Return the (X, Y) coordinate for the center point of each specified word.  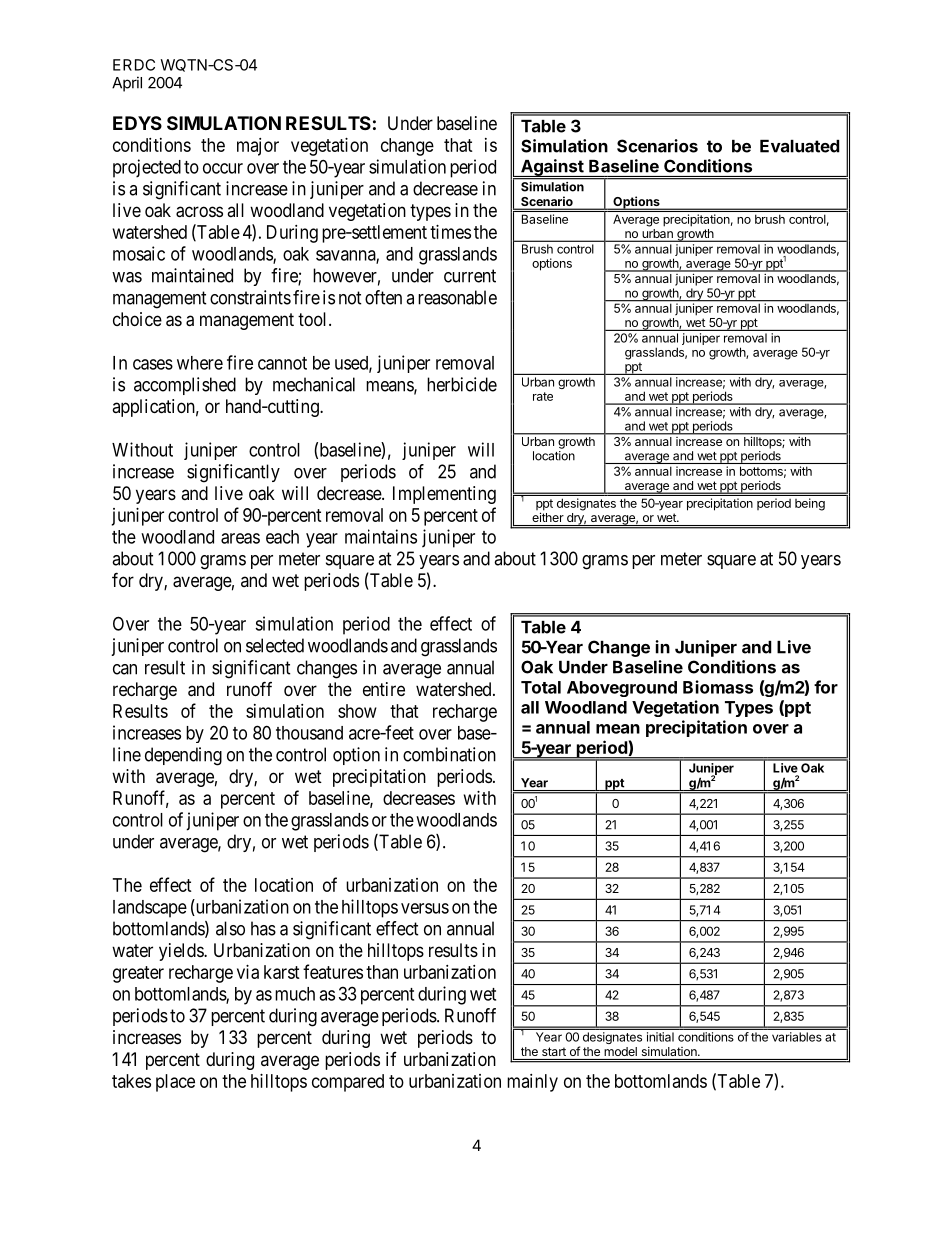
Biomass (718, 687)
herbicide (462, 384)
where (200, 363)
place (175, 1083)
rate (543, 396)
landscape (150, 909)
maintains (381, 536)
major (258, 147)
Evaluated (800, 146)
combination (449, 754)
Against (552, 169)
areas (240, 538)
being (810, 504)
